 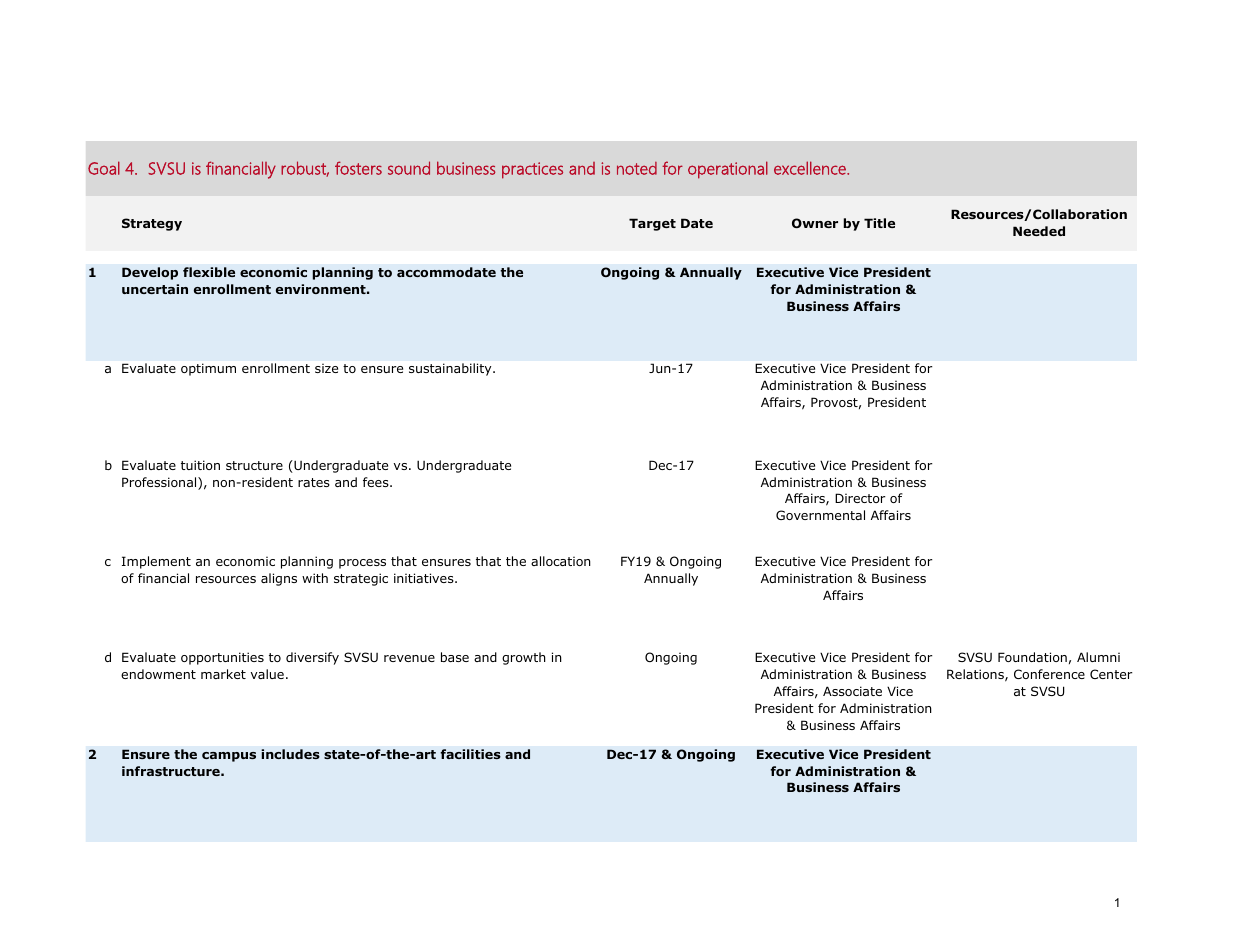 I want to click on Associate, so click(x=852, y=691).
